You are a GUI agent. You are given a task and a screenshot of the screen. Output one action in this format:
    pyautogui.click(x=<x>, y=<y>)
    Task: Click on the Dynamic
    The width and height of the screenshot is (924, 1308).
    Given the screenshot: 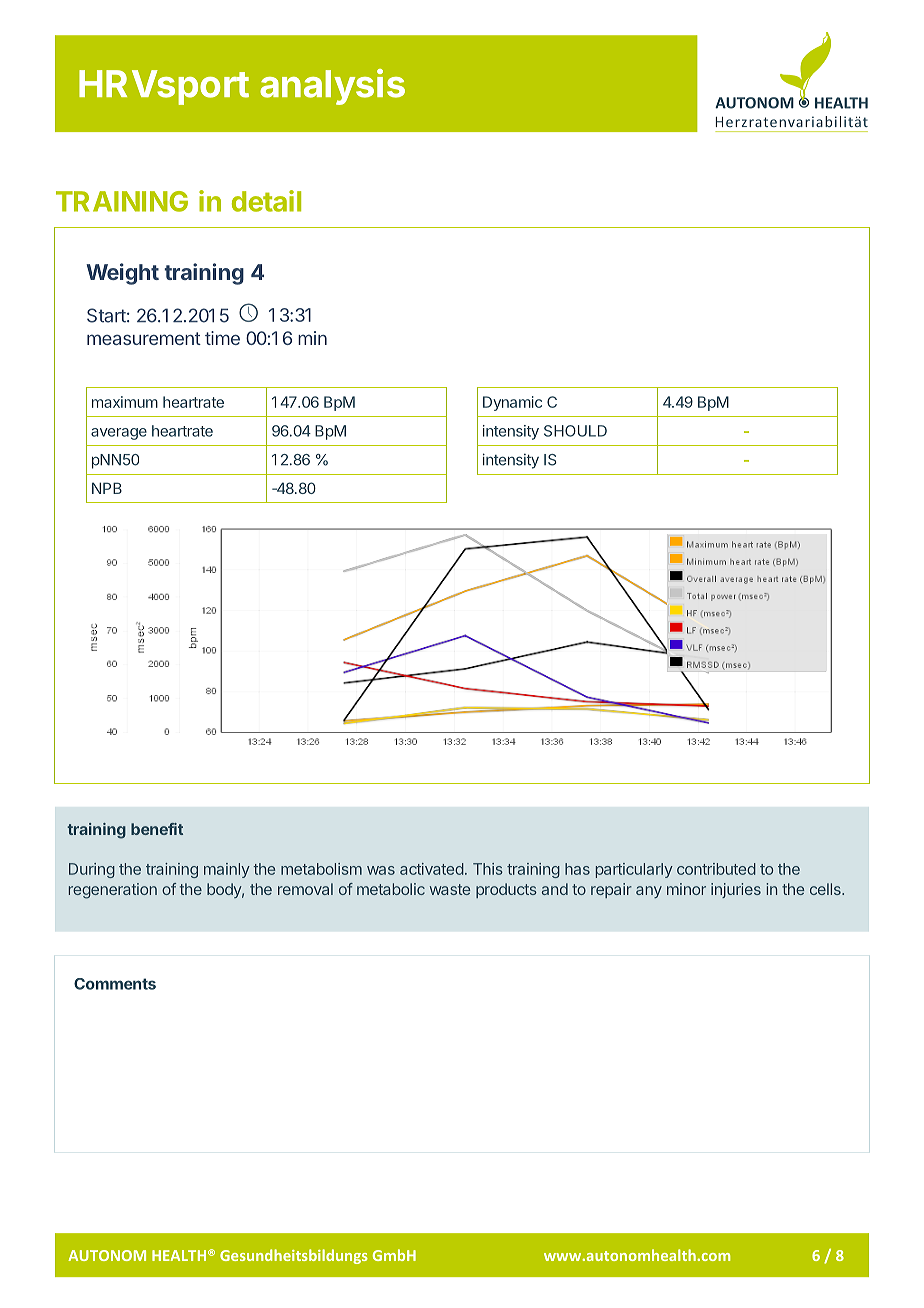 What is the action you would take?
    pyautogui.click(x=512, y=403)
